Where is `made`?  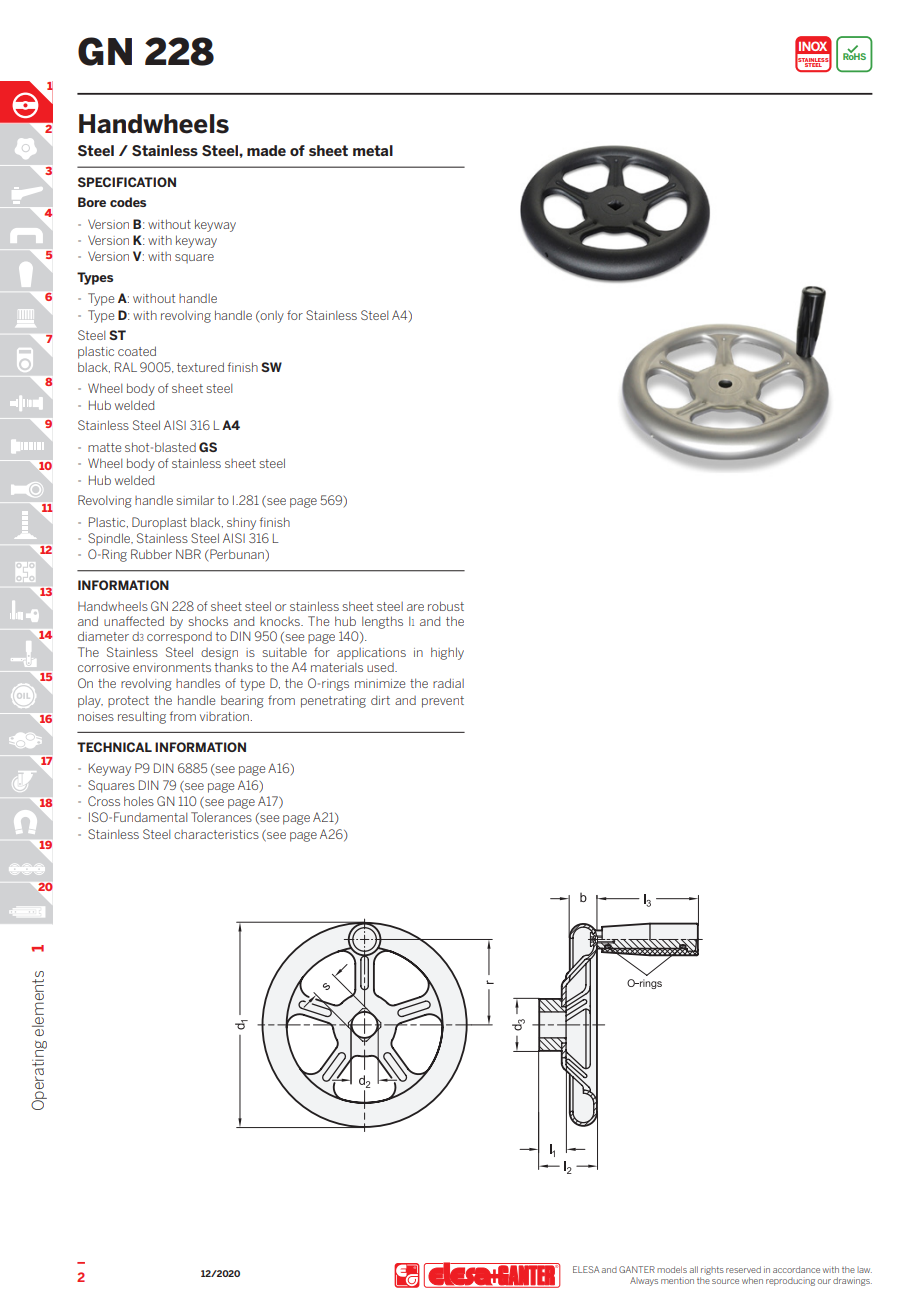
made is located at coordinates (266, 150).
